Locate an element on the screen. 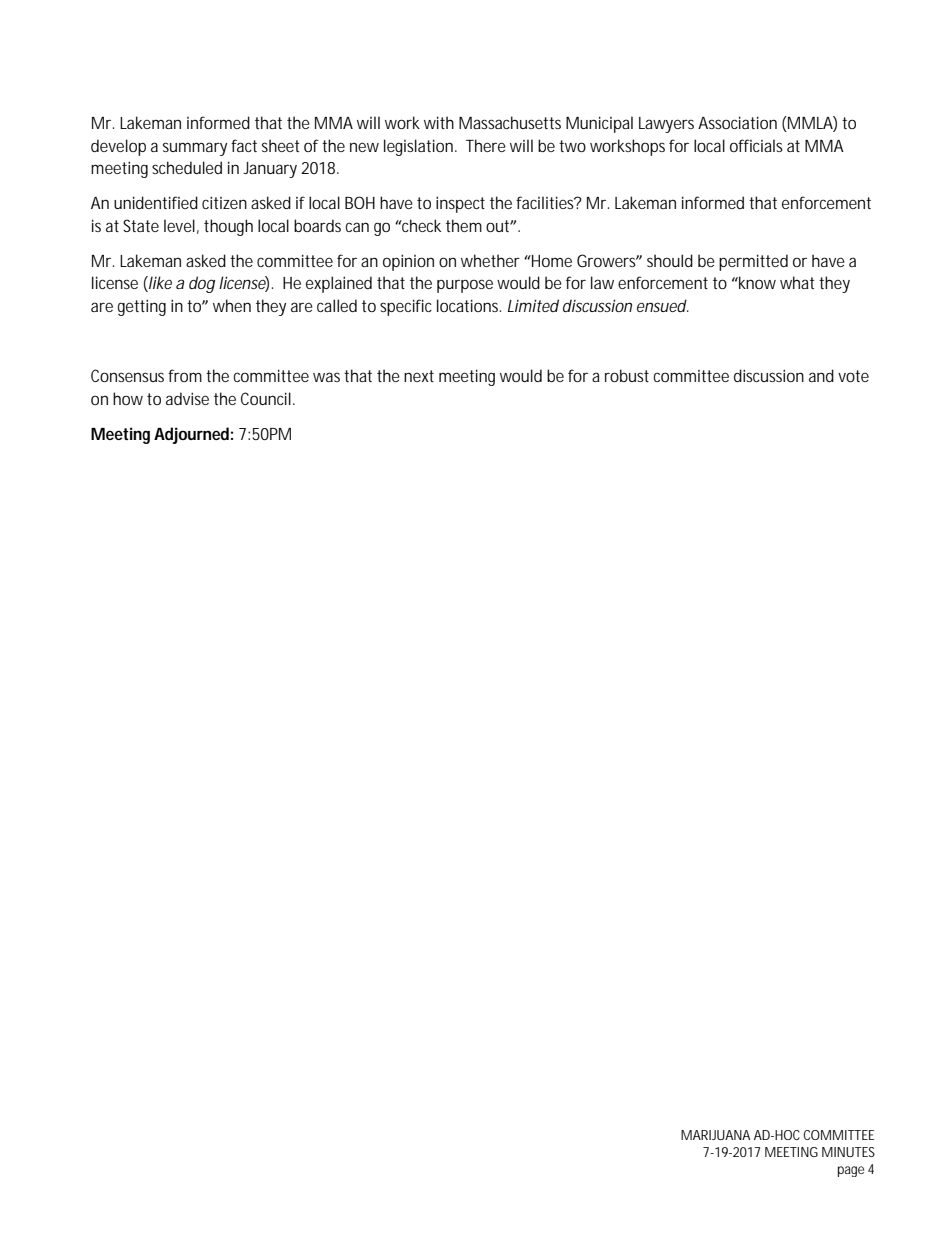 This screenshot has width=952, height=1233. and is located at coordinates (821, 375).
